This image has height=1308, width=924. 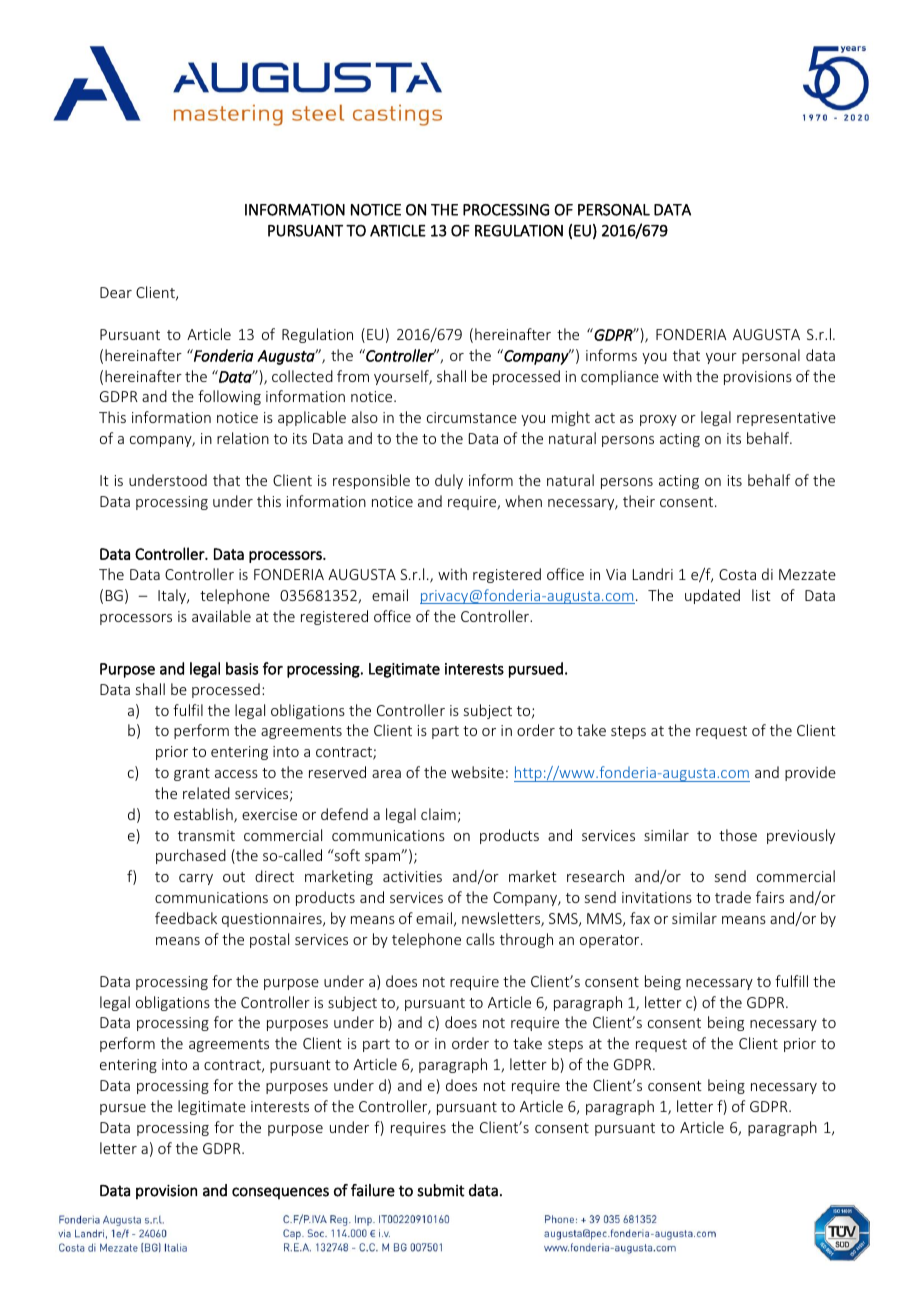 I want to click on compliance, so click(x=620, y=377).
